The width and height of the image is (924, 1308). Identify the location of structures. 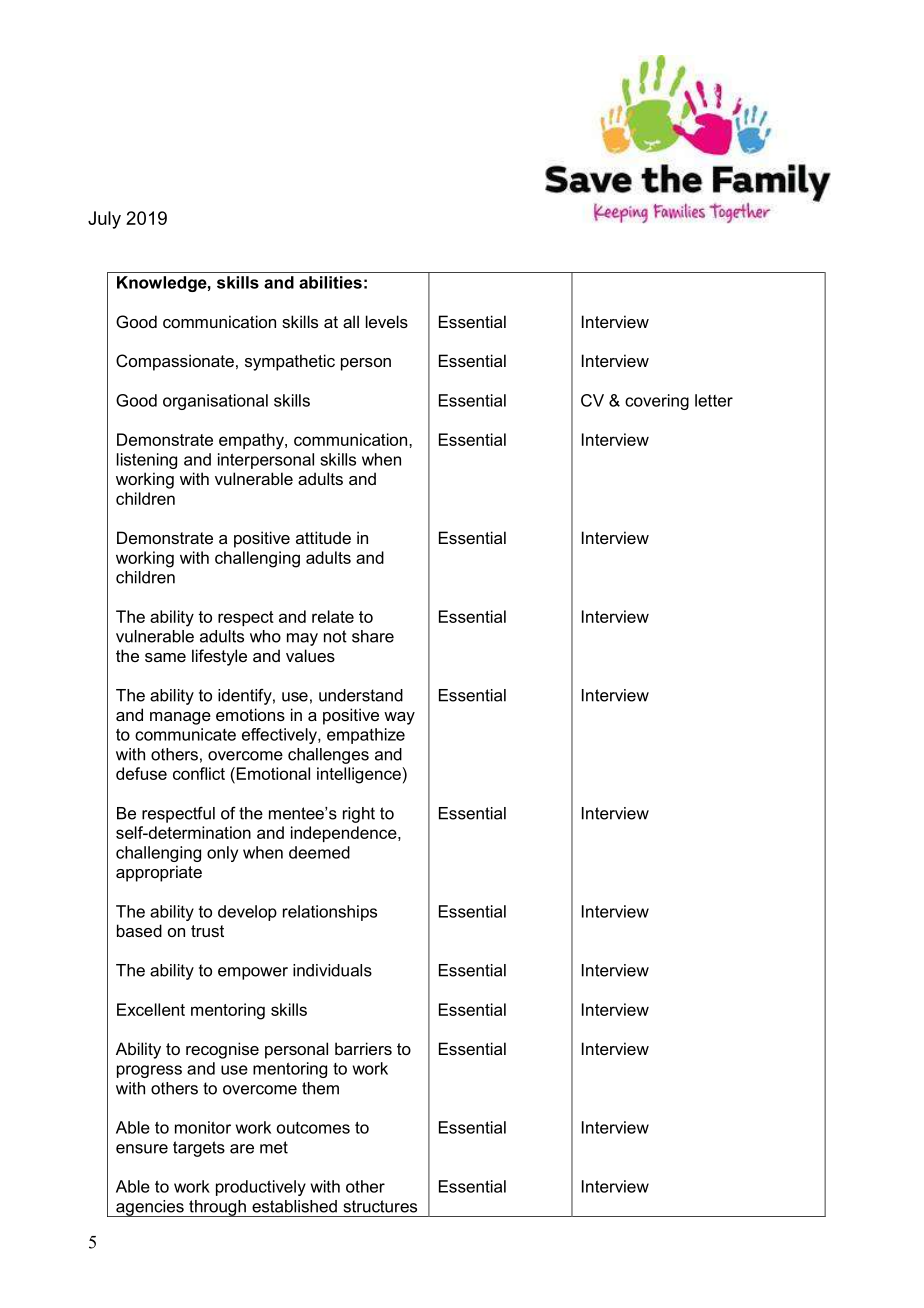
(380, 1206).
